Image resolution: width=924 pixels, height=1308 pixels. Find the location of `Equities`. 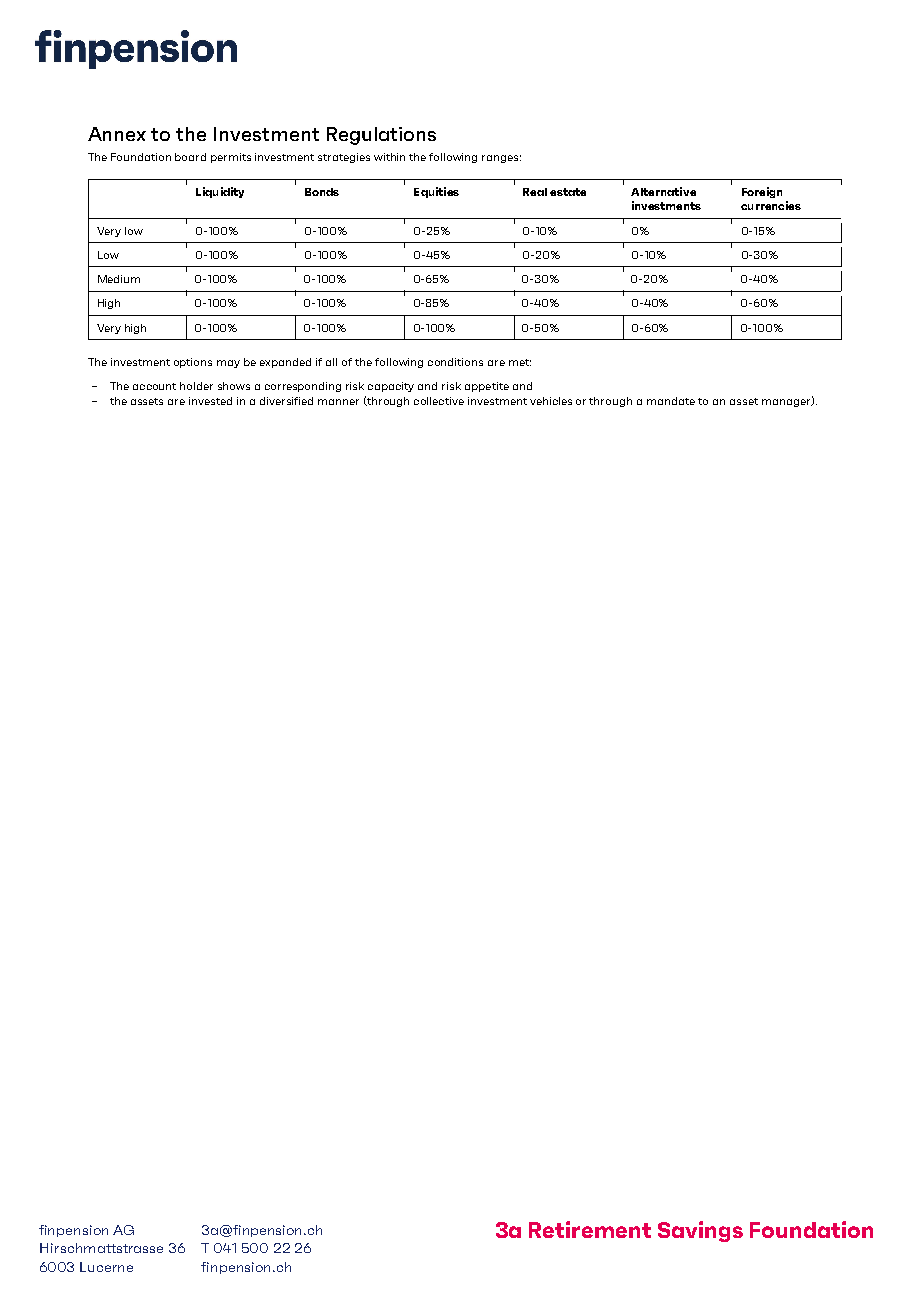

Equities is located at coordinates (436, 192).
